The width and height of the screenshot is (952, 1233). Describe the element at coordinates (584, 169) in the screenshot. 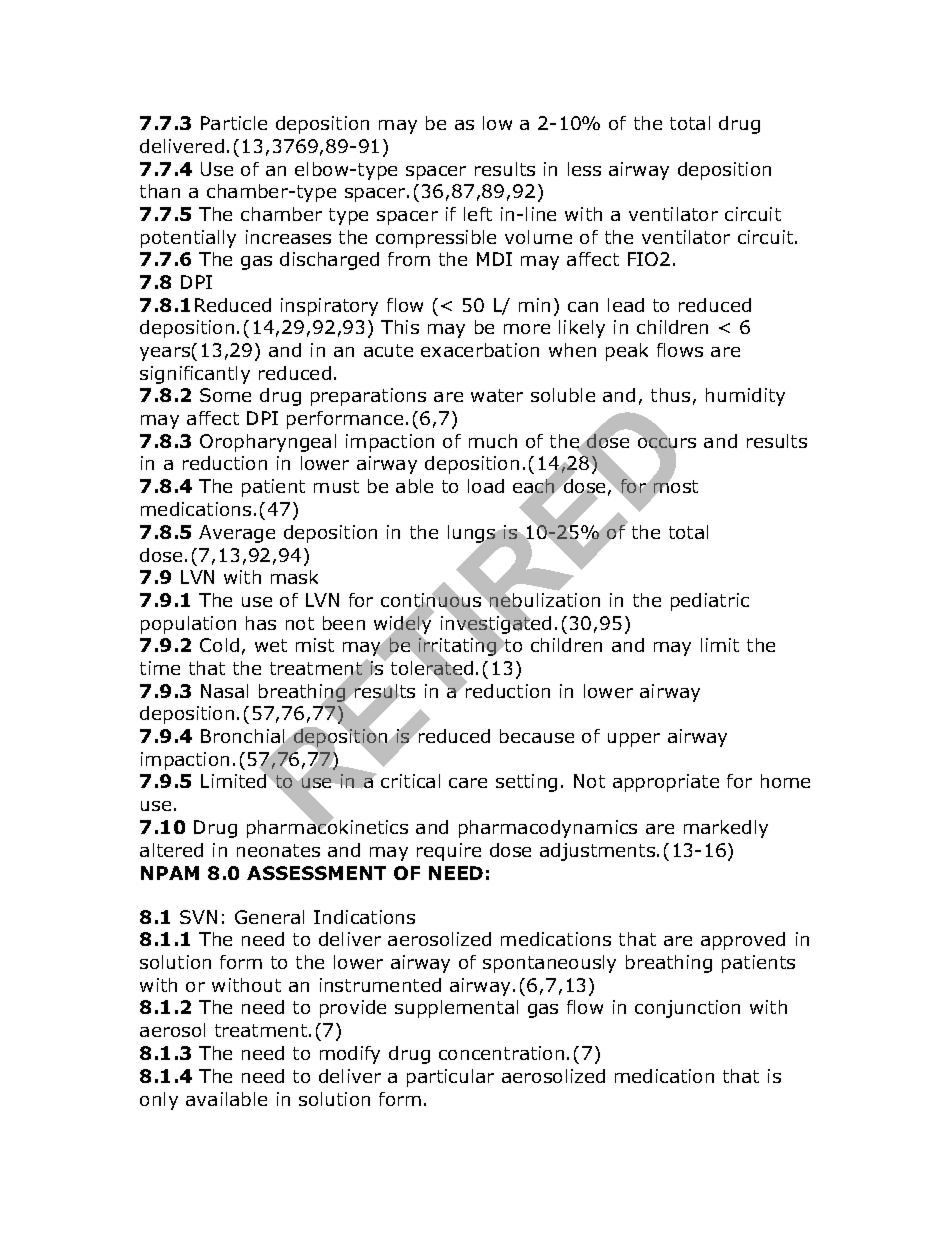

I see `less` at that location.
